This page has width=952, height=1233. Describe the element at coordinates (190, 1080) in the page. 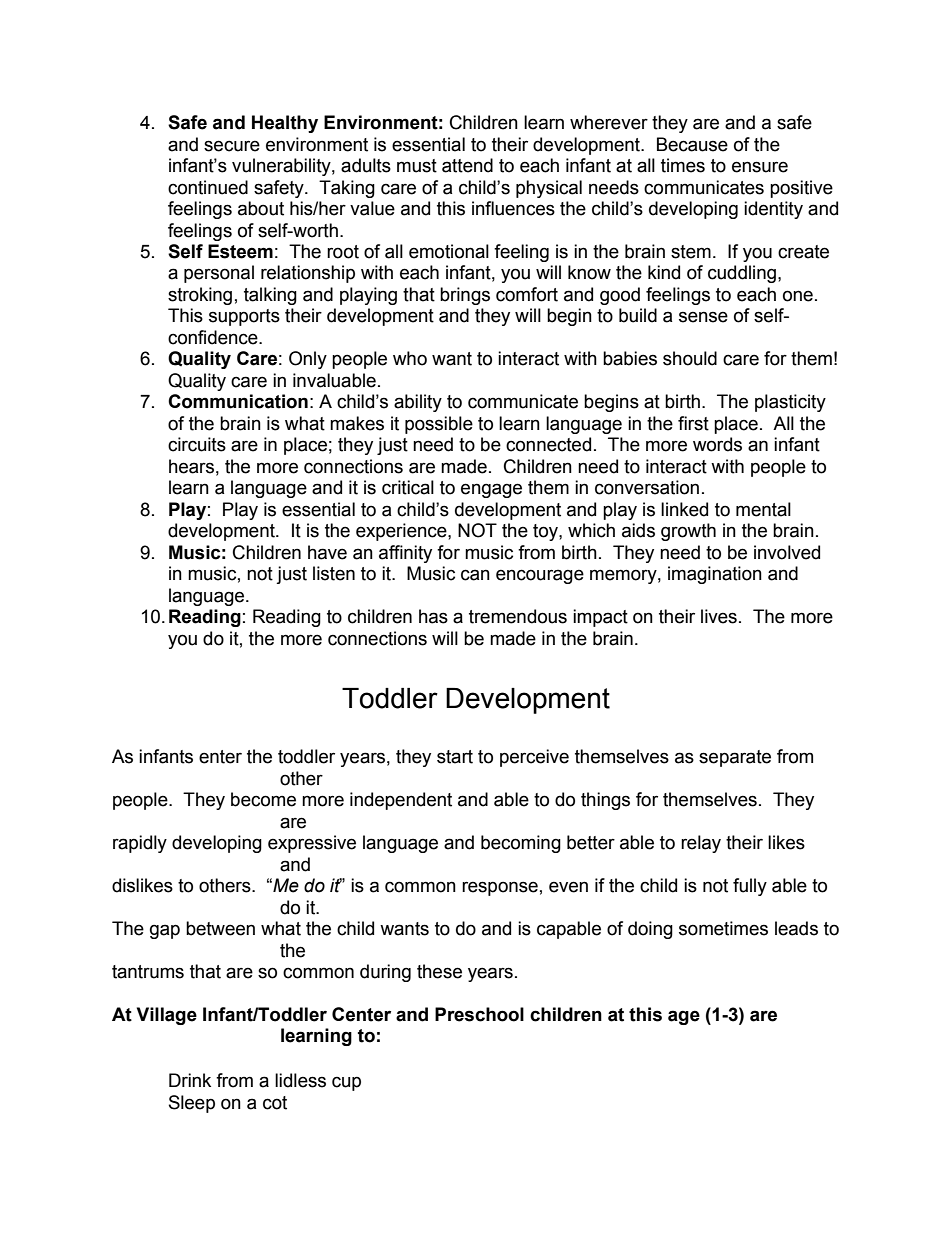

I see `Drink` at that location.
